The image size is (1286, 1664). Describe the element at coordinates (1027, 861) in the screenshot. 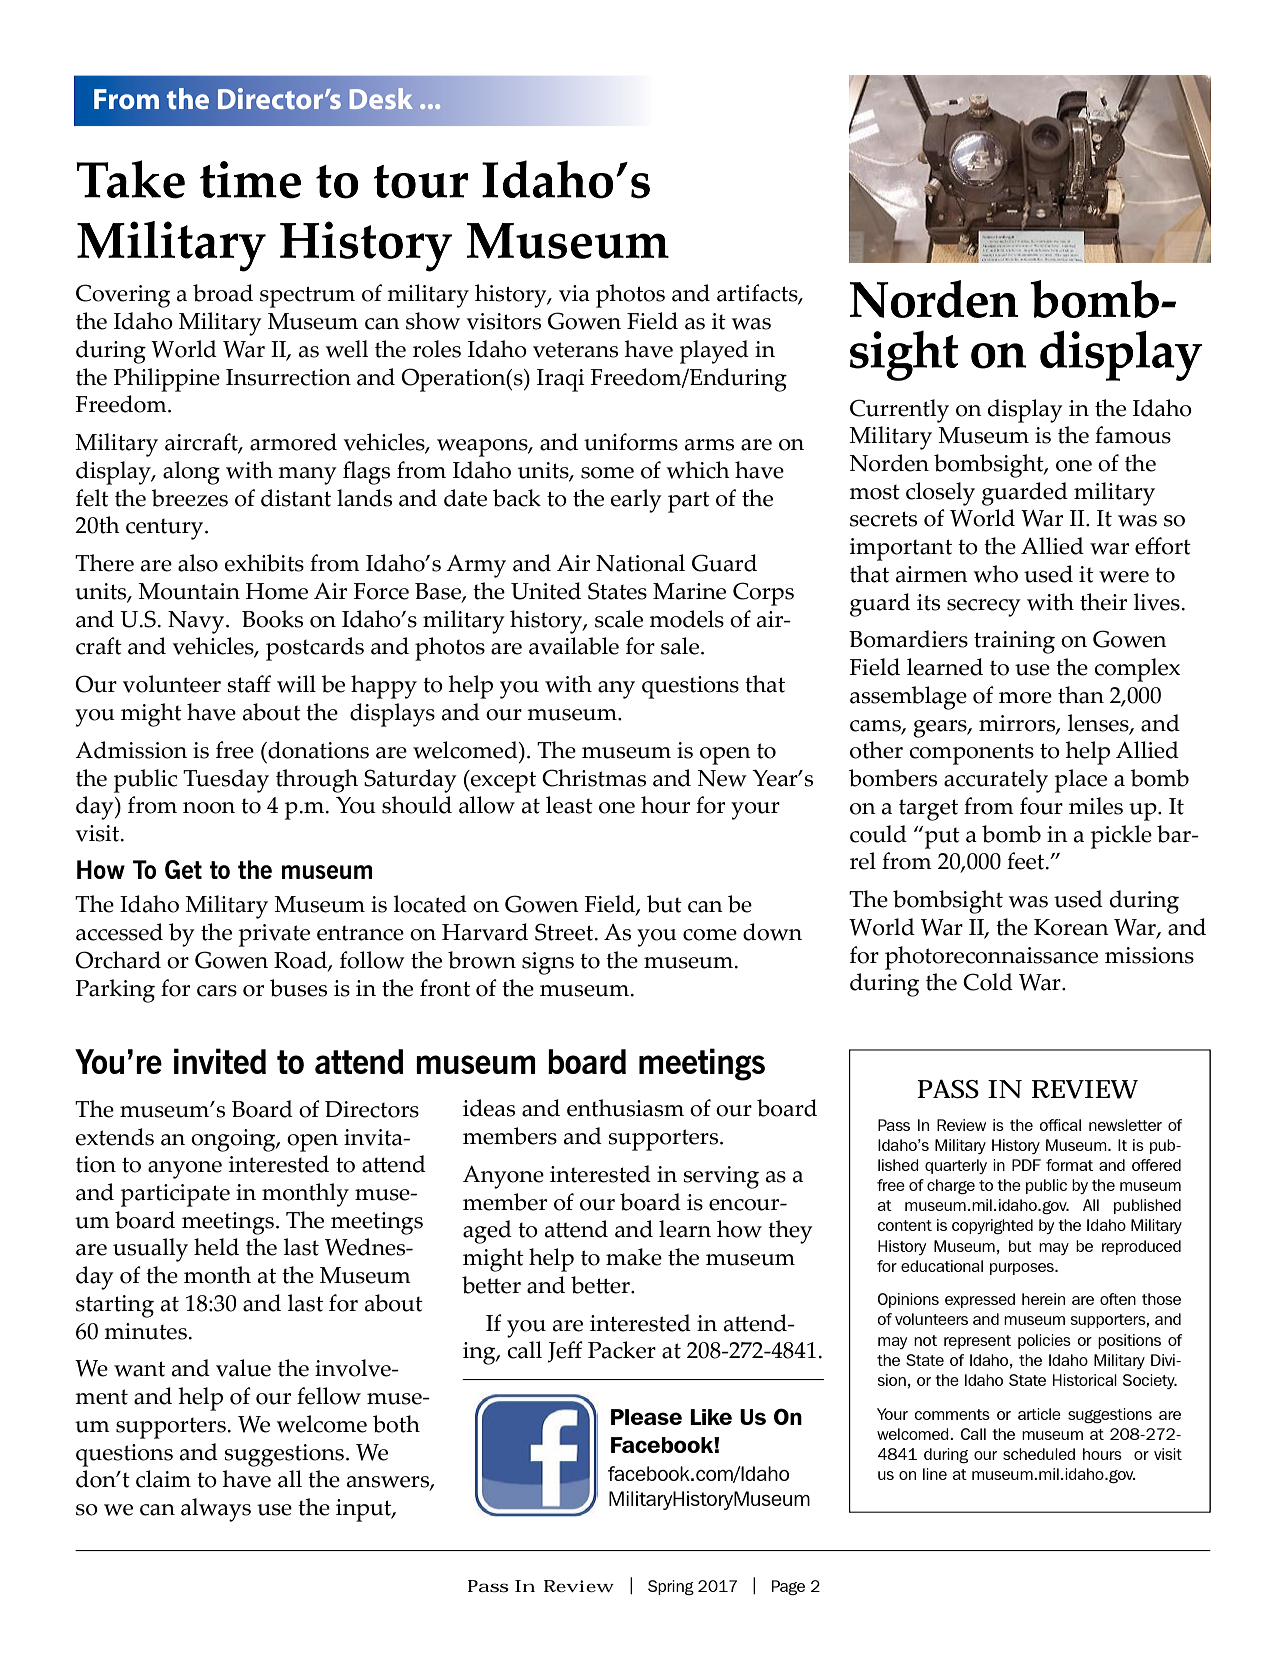

I see `feet` at that location.
